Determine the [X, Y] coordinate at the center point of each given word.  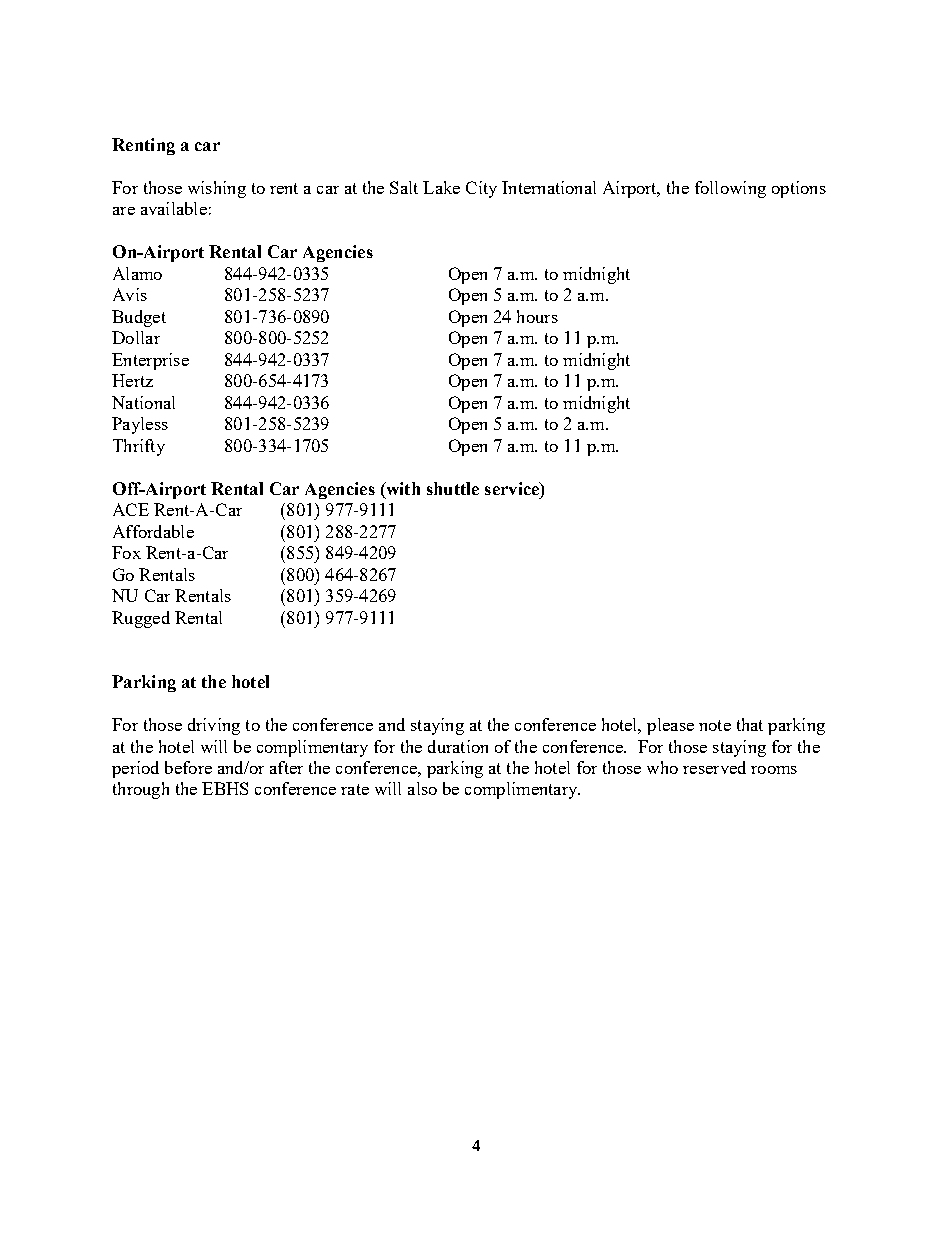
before [188, 767]
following [730, 189]
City [481, 189]
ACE [131, 509]
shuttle [453, 488]
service [513, 488]
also [422, 788]
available [174, 208]
